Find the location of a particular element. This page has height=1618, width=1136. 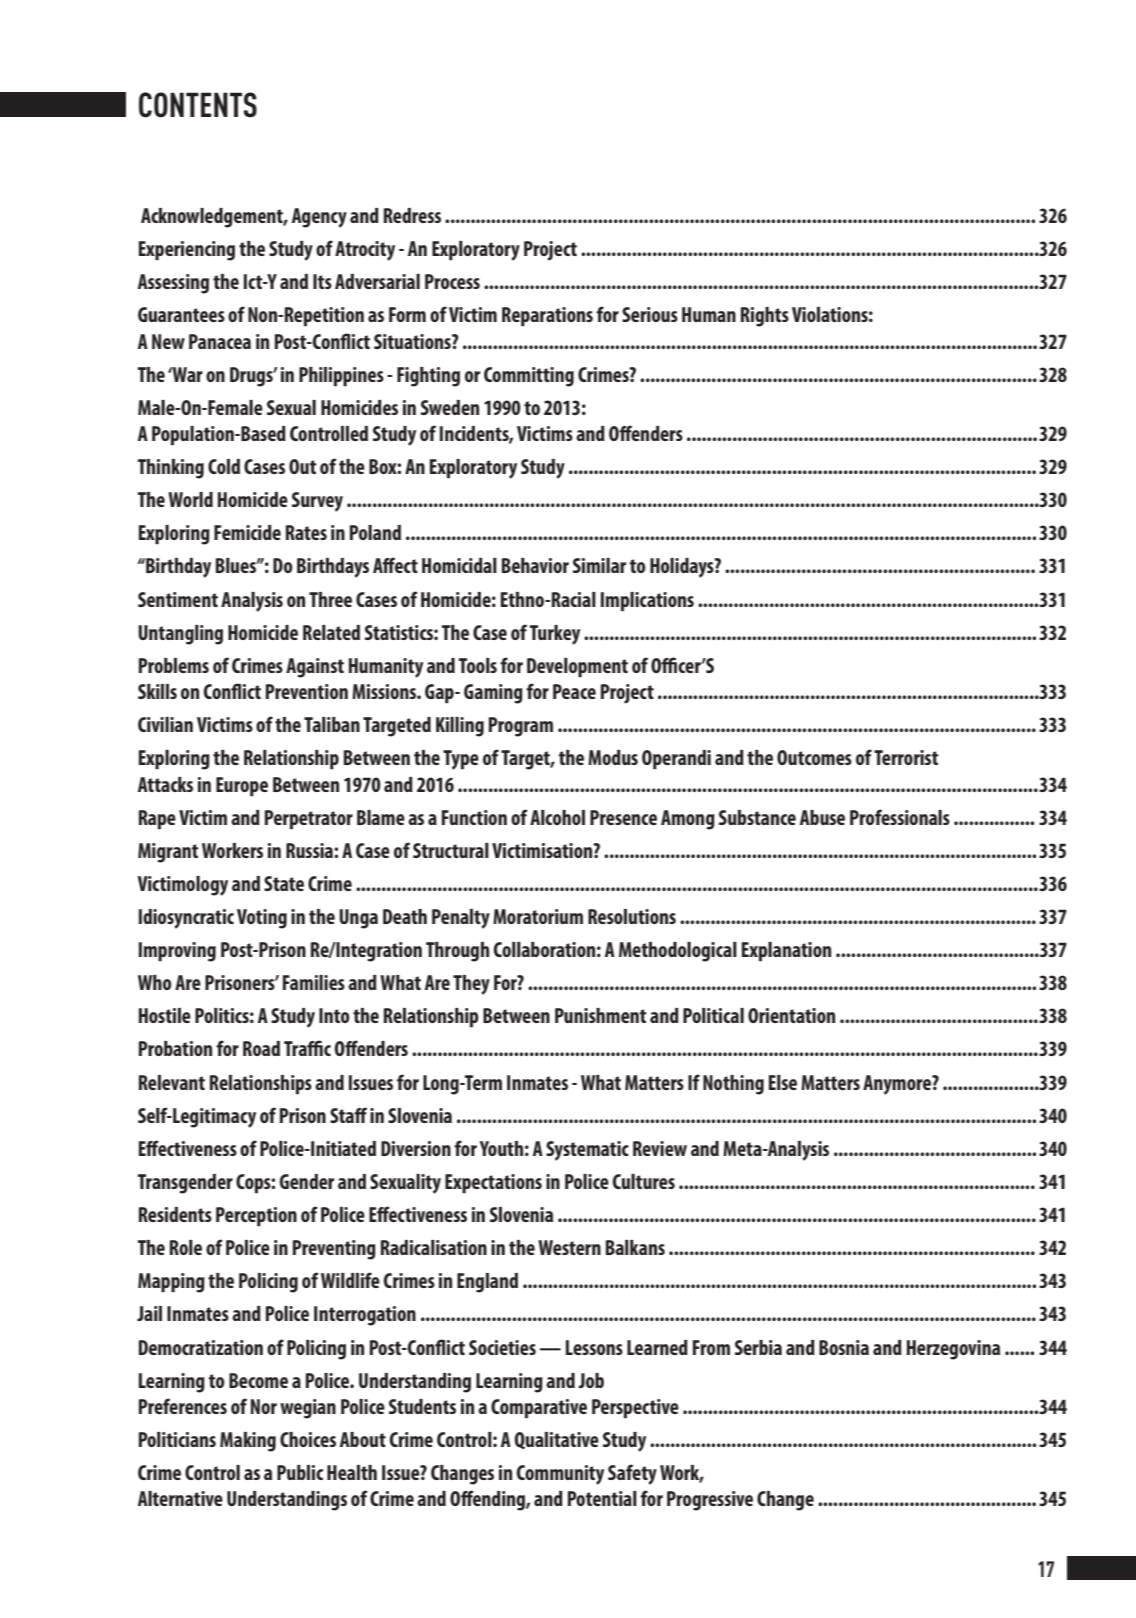

Abuse is located at coordinates (822, 817).
